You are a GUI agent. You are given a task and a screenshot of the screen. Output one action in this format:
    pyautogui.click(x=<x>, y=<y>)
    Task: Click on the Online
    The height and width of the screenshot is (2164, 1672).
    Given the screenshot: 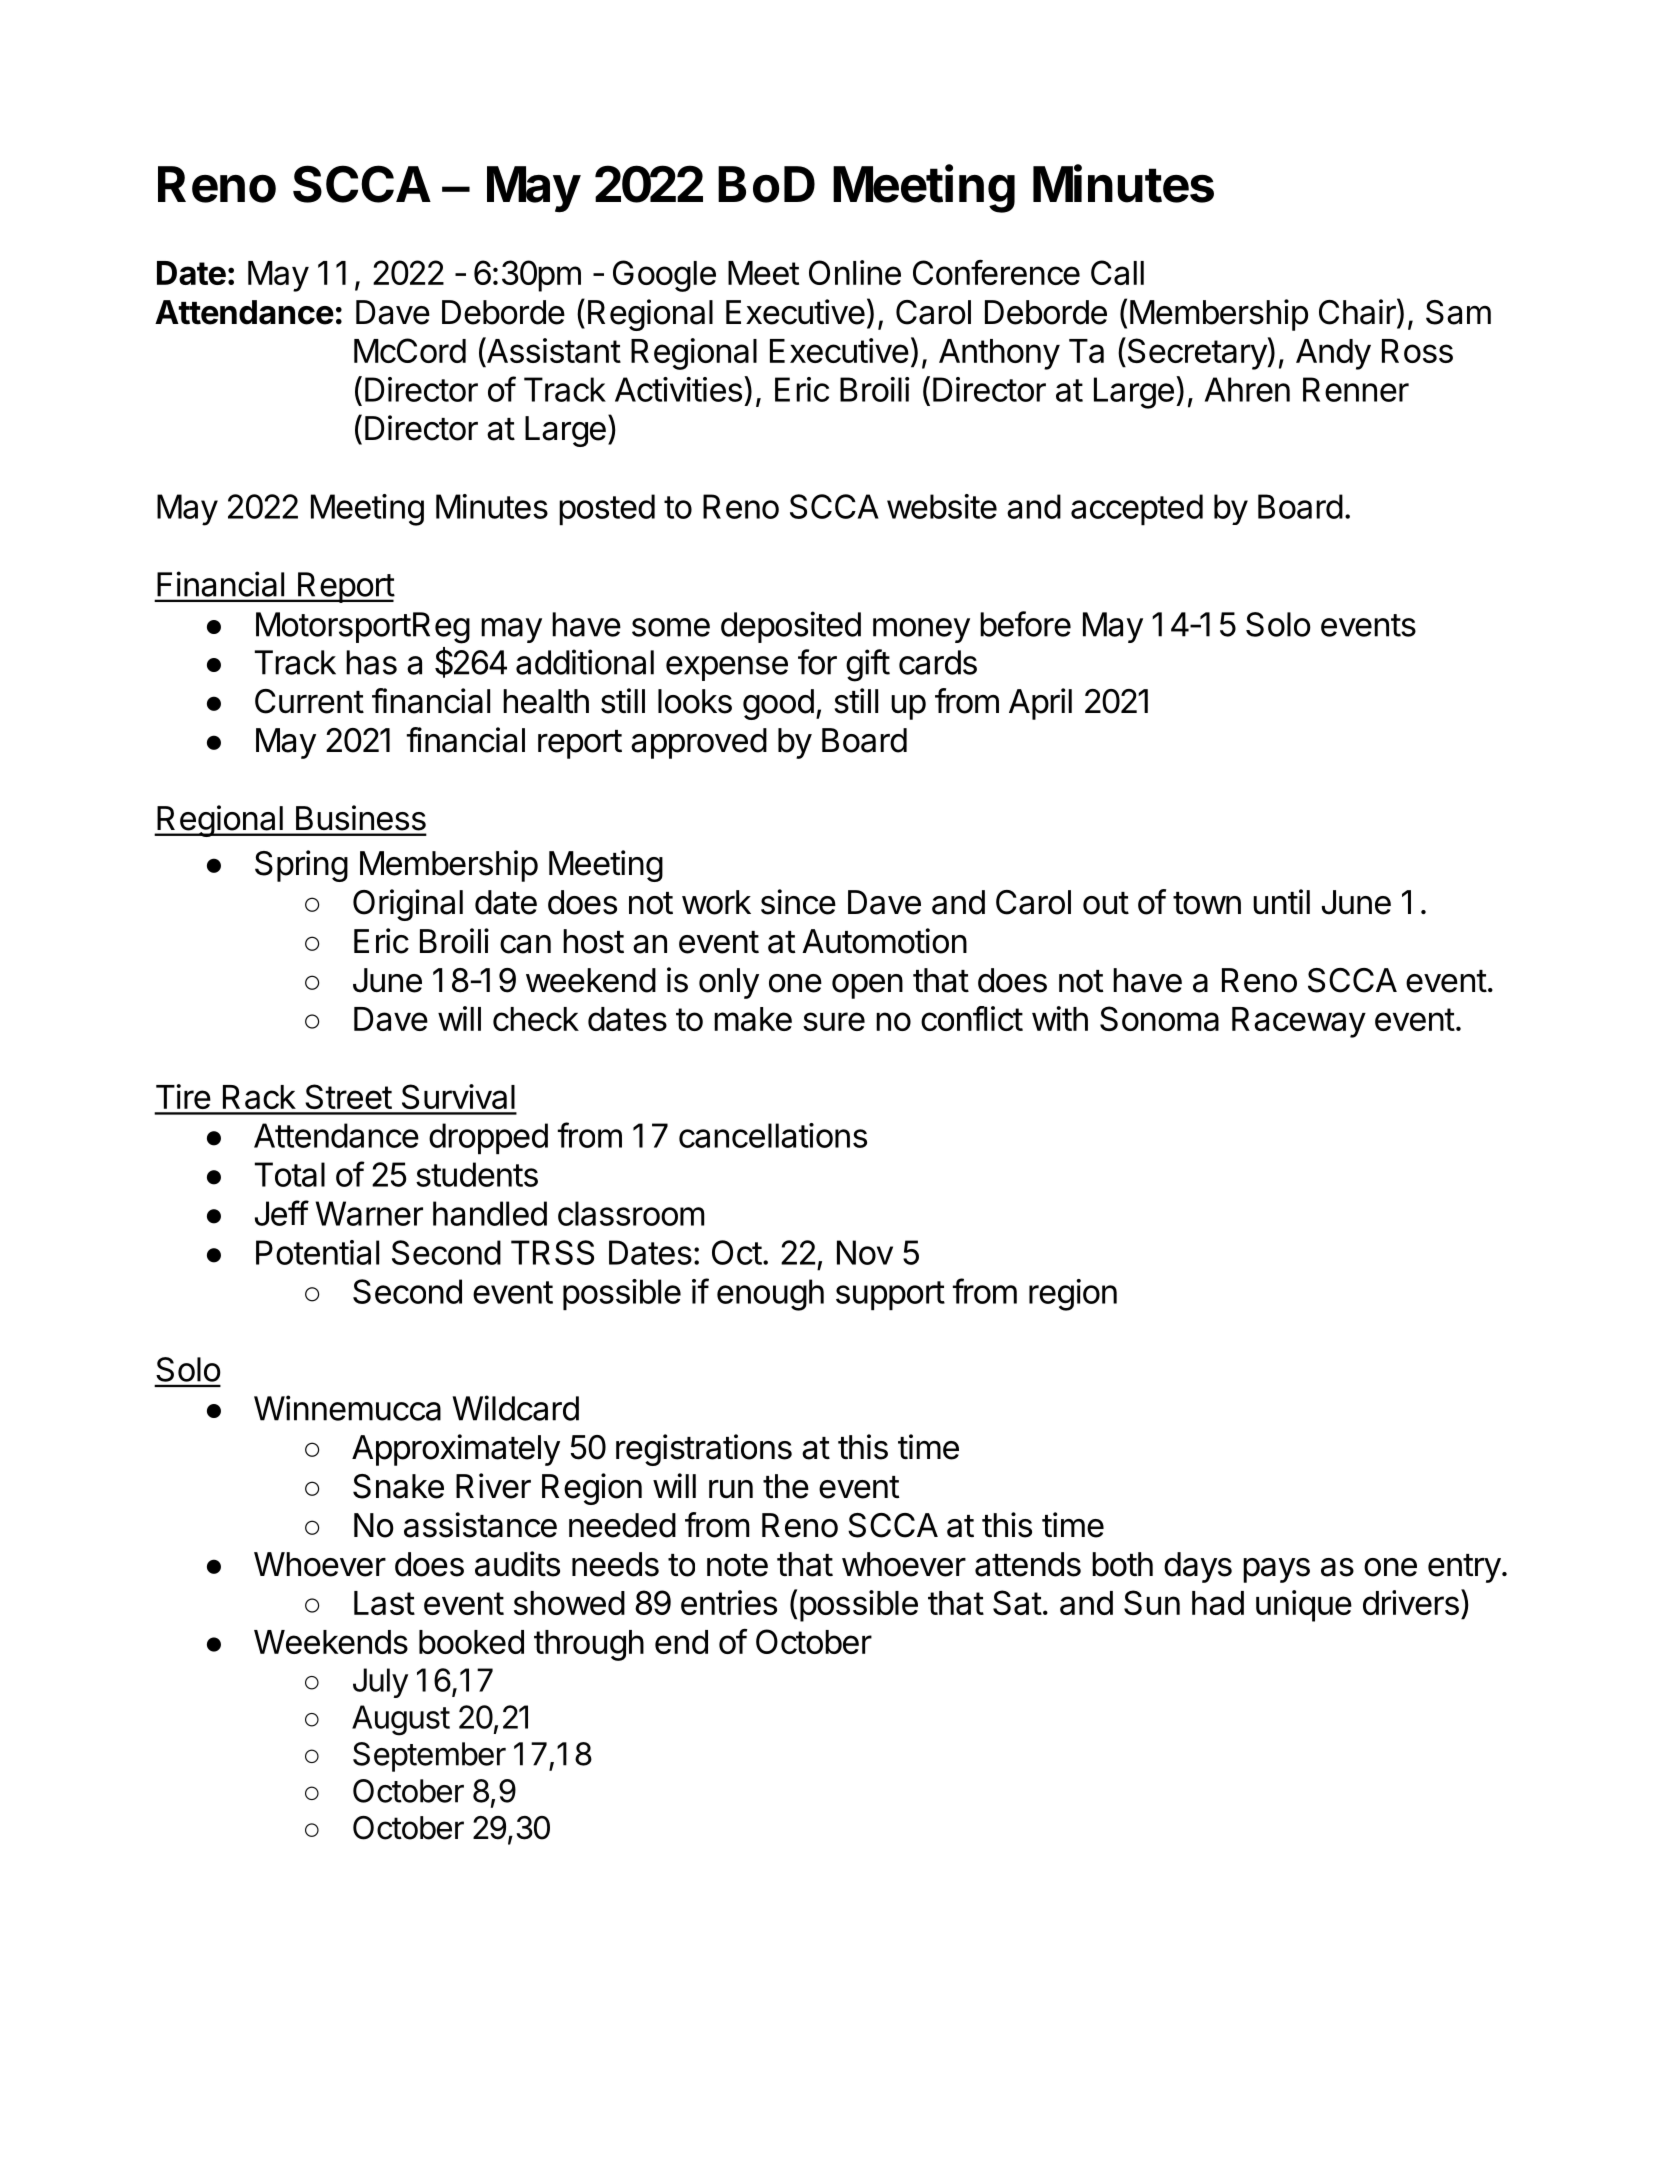 What is the action you would take?
    pyautogui.click(x=855, y=272)
